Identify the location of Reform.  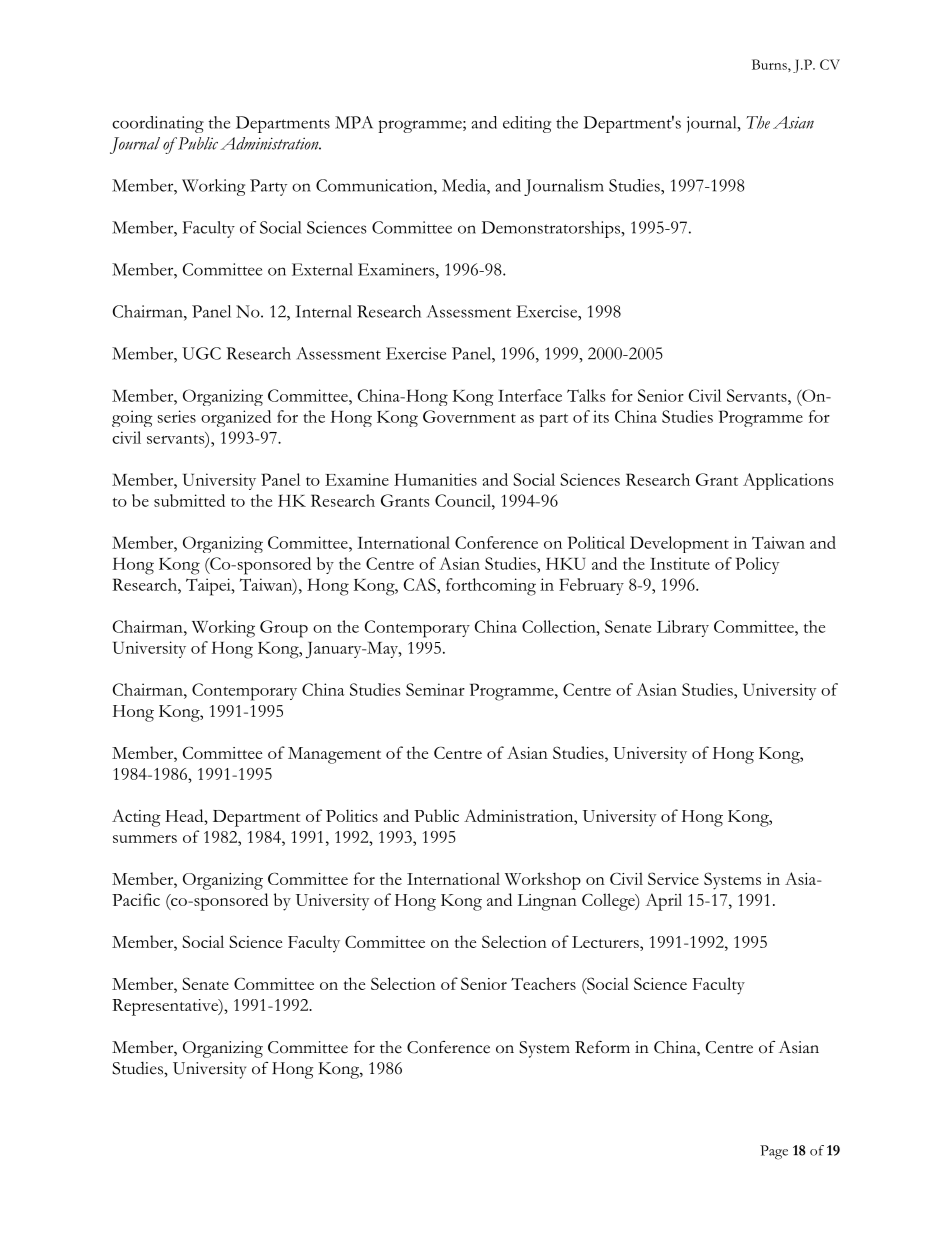
(602, 1047).
